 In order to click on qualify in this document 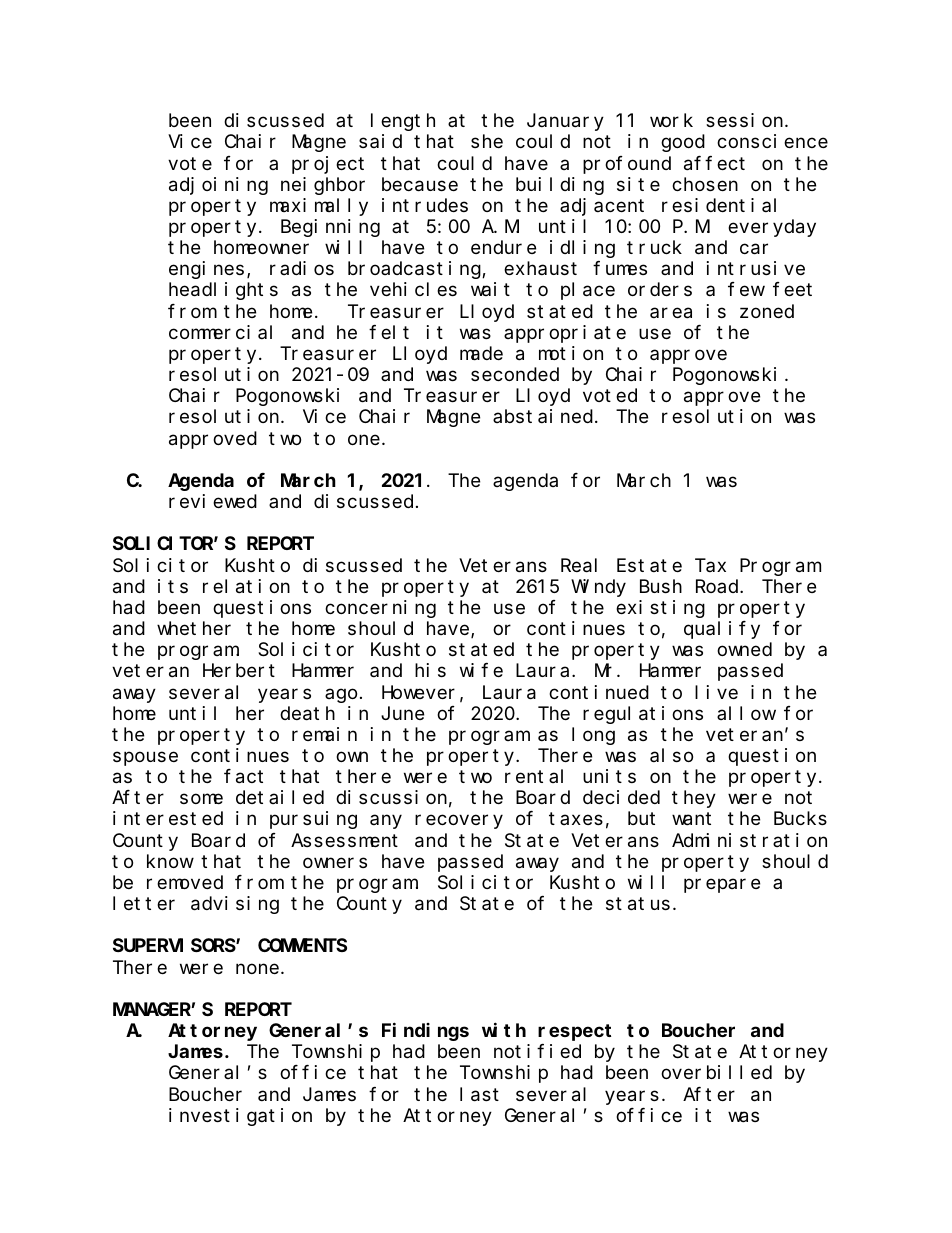, I will do `click(722, 630)`.
